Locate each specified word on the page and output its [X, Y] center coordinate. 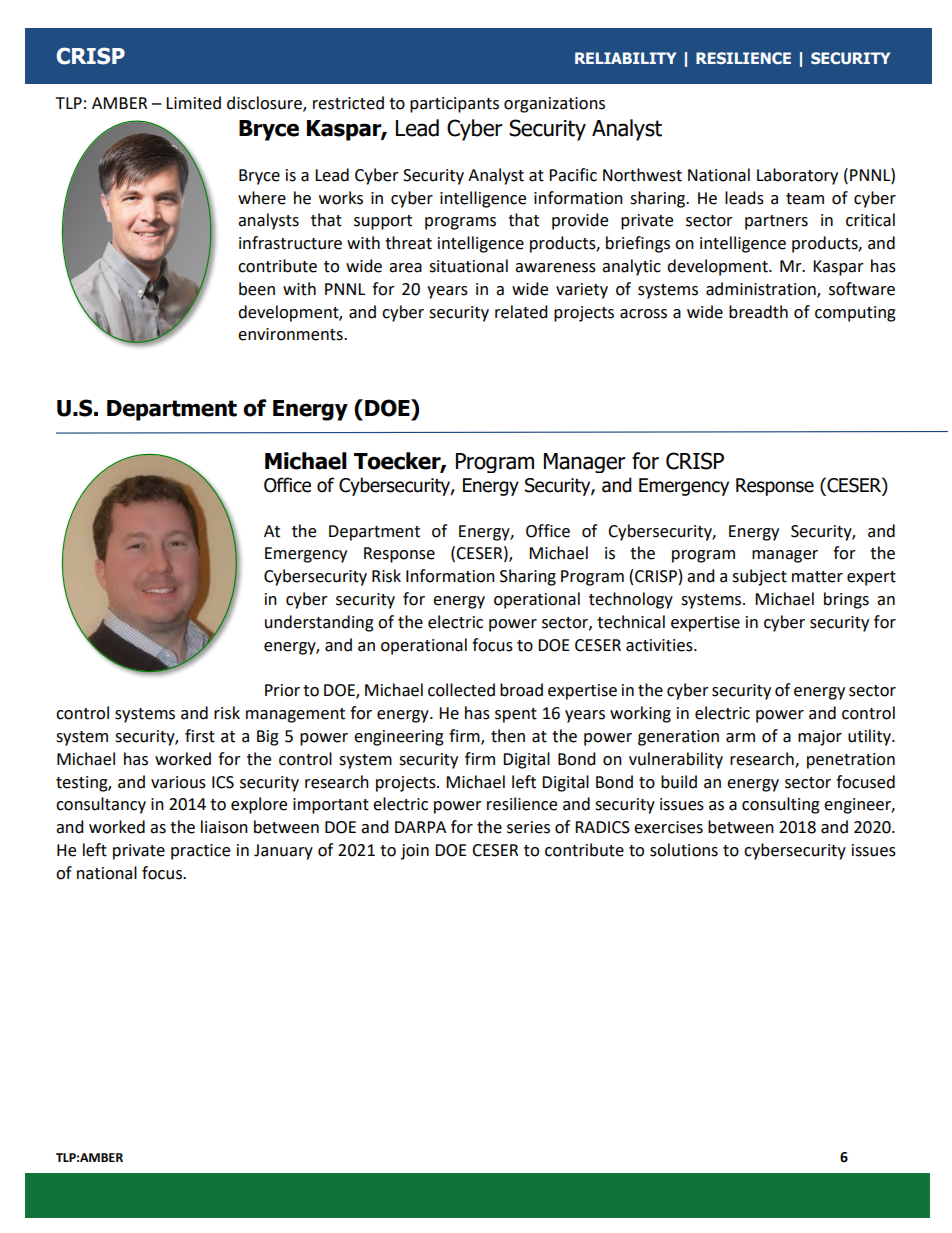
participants [454, 105]
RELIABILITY [625, 58]
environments [291, 334]
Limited [193, 103]
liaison [224, 827]
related [521, 312]
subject [759, 577]
